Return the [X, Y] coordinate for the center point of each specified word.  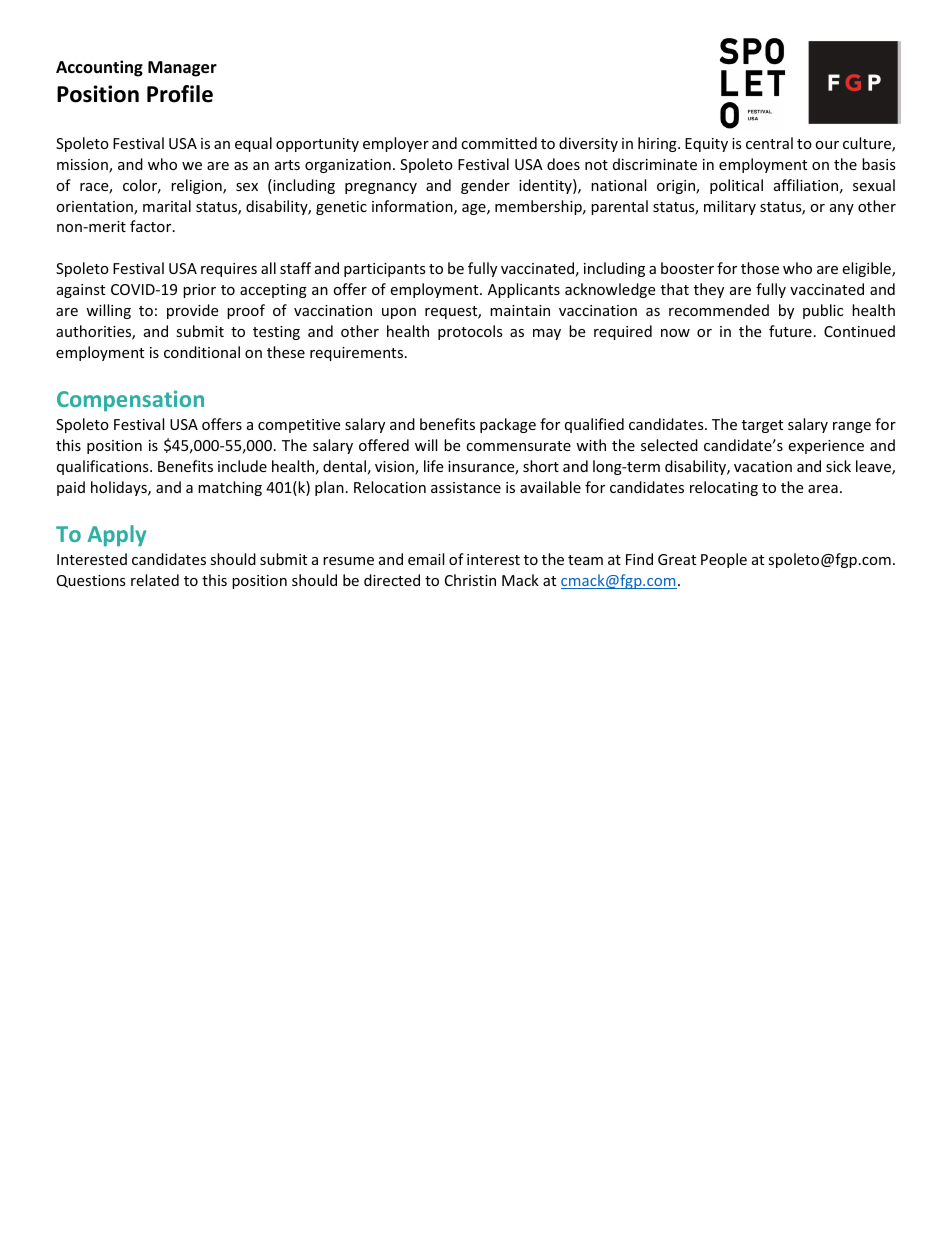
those [760, 268]
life [433, 466]
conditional [202, 352]
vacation [763, 466]
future [790, 331]
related [155, 580]
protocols [470, 332]
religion [197, 186]
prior [199, 291]
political [736, 186]
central [769, 143]
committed [499, 143]
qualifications [104, 467]
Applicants [524, 290]
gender [485, 186]
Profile [180, 94]
